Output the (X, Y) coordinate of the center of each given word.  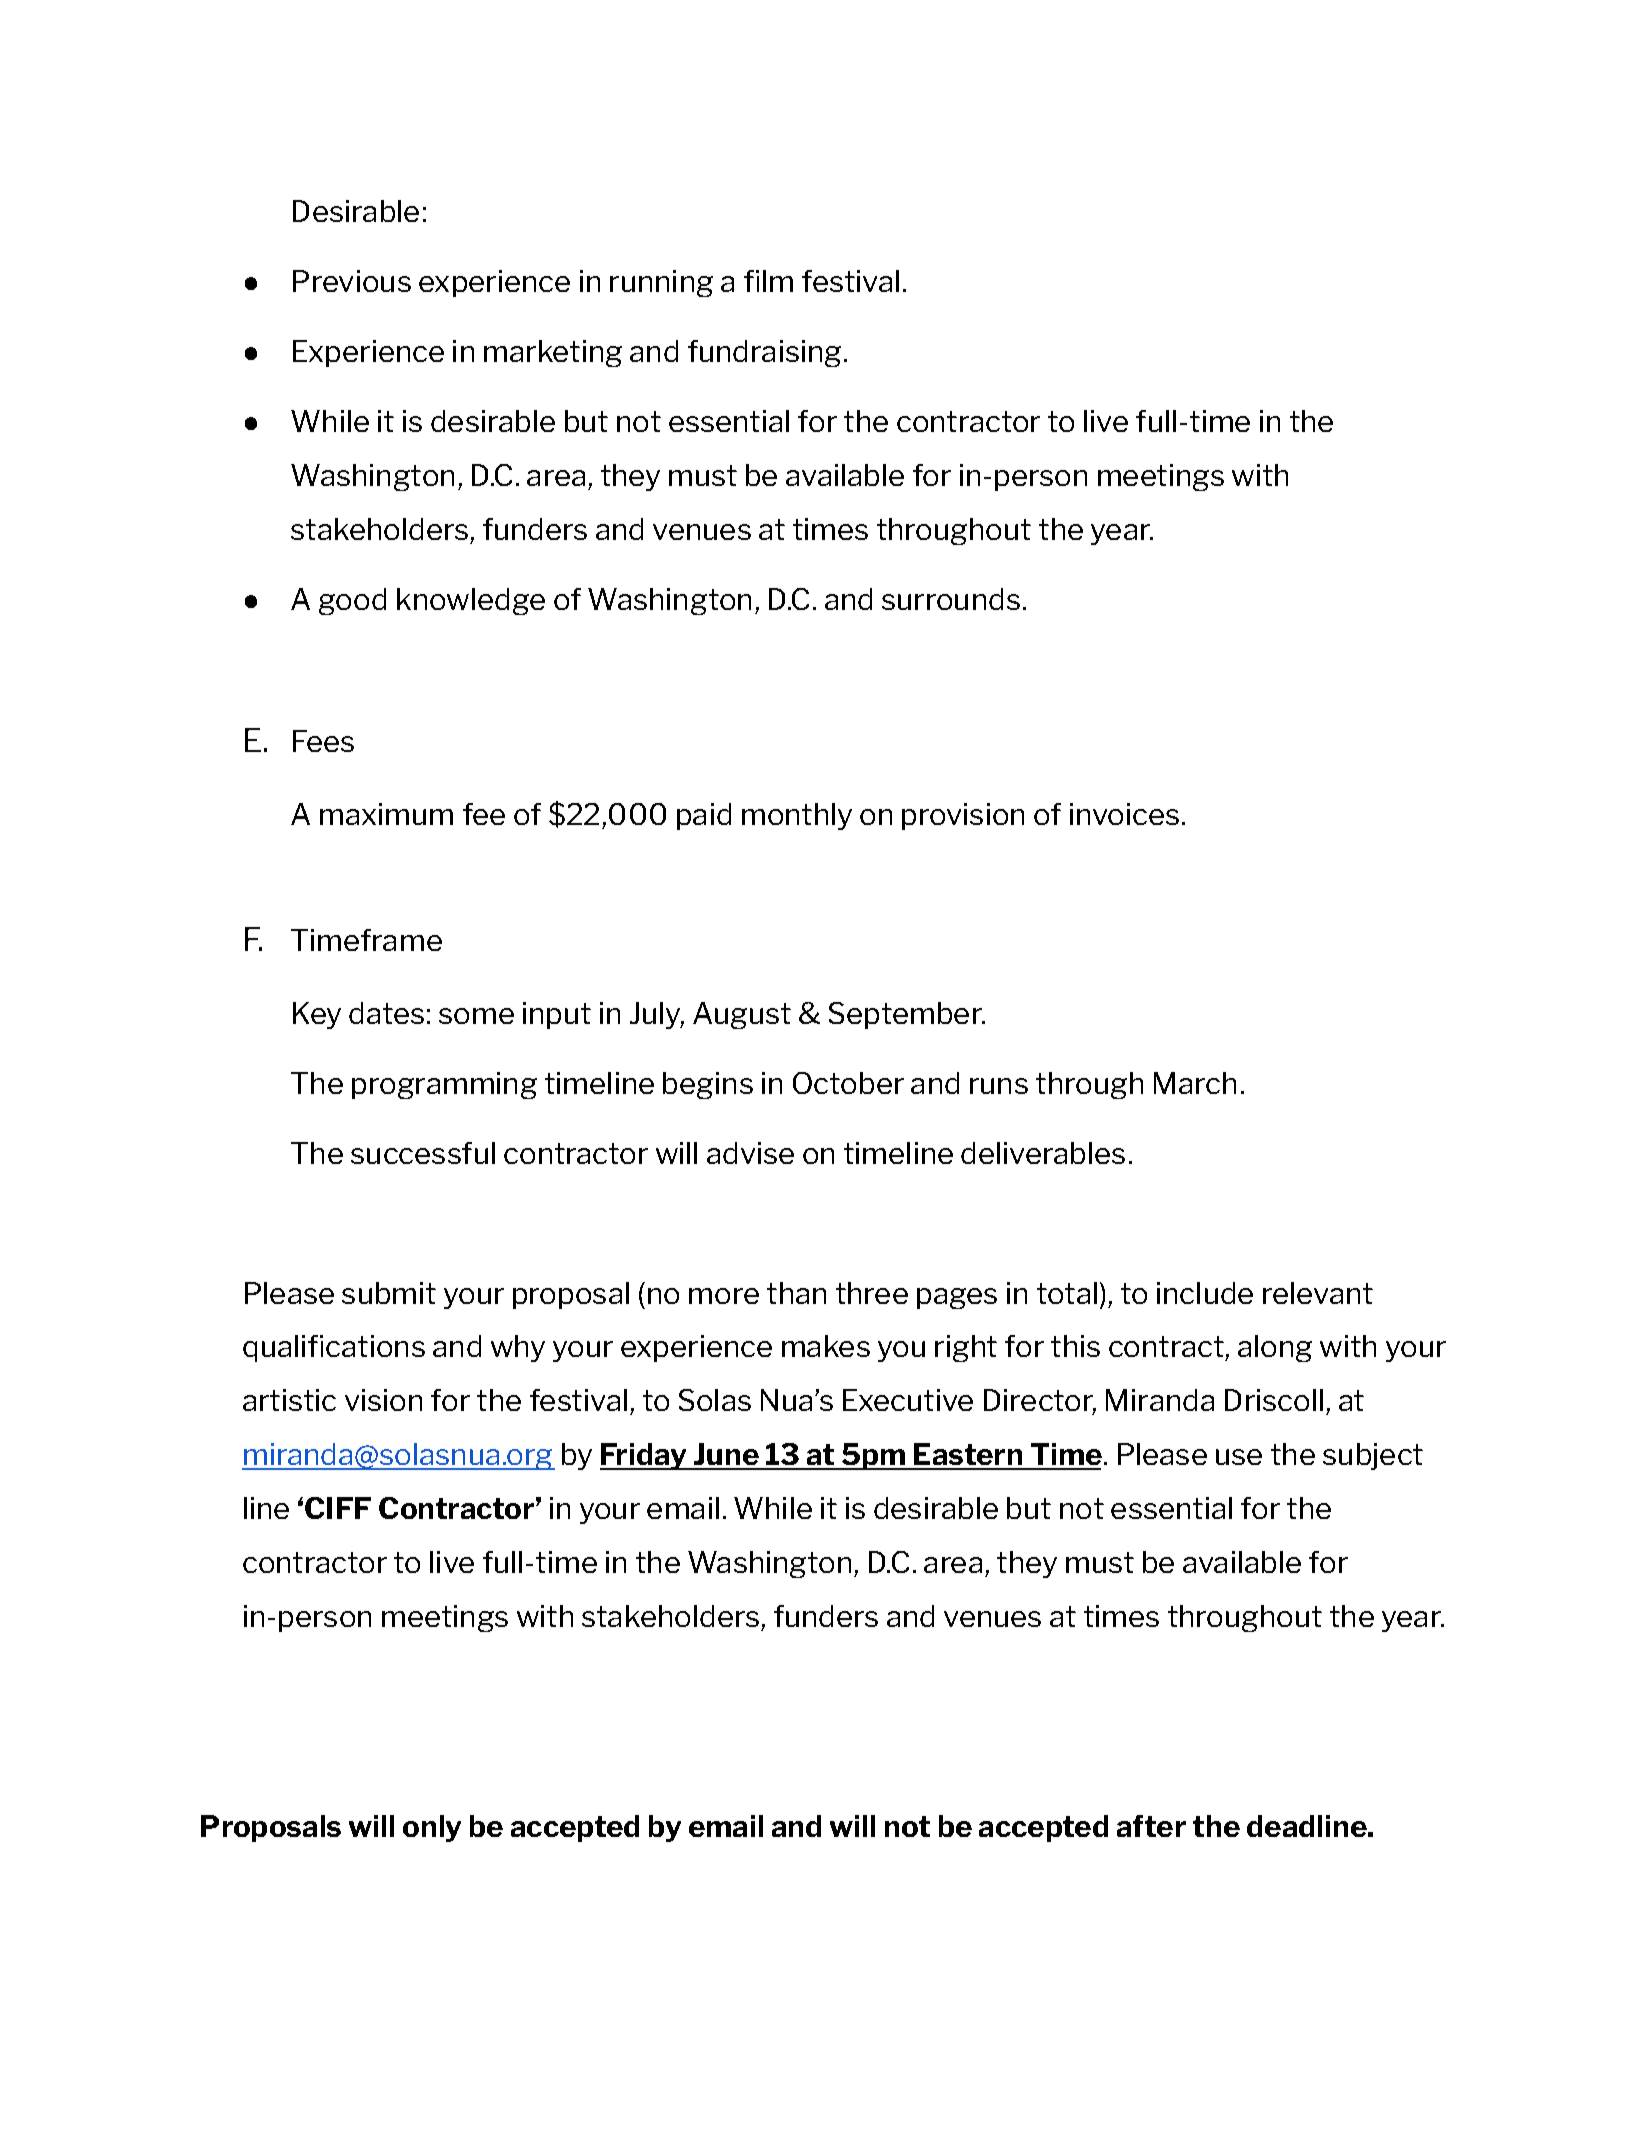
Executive (908, 1400)
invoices (1124, 814)
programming (444, 1085)
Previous (352, 281)
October (848, 1083)
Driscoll (1274, 1400)
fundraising (764, 353)
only (432, 1828)
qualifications (334, 1348)
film (768, 281)
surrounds (951, 599)
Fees (323, 741)
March (1195, 1083)
